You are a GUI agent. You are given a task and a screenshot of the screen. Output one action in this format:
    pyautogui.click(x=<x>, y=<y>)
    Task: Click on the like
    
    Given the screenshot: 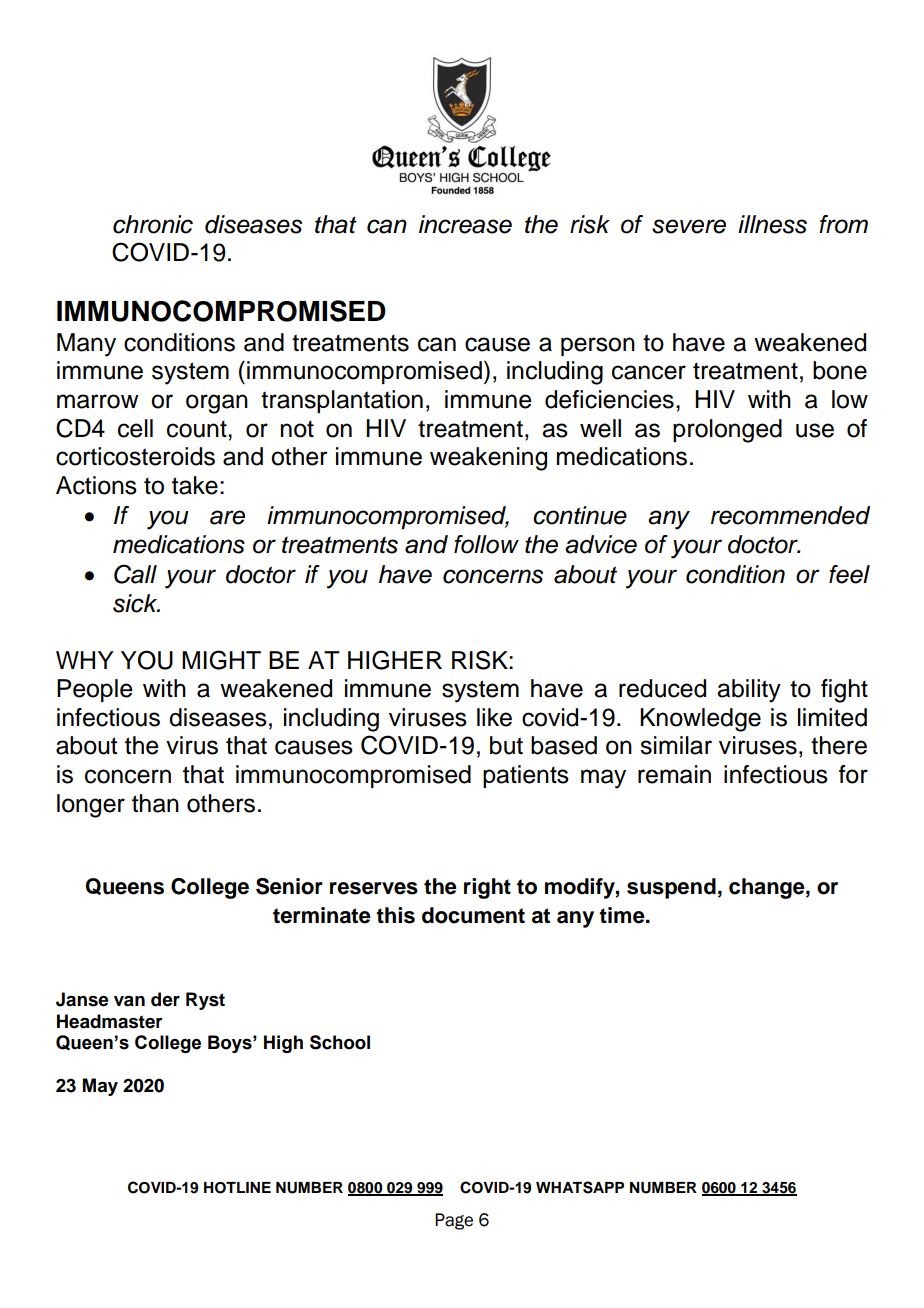 What is the action you would take?
    pyautogui.click(x=494, y=717)
